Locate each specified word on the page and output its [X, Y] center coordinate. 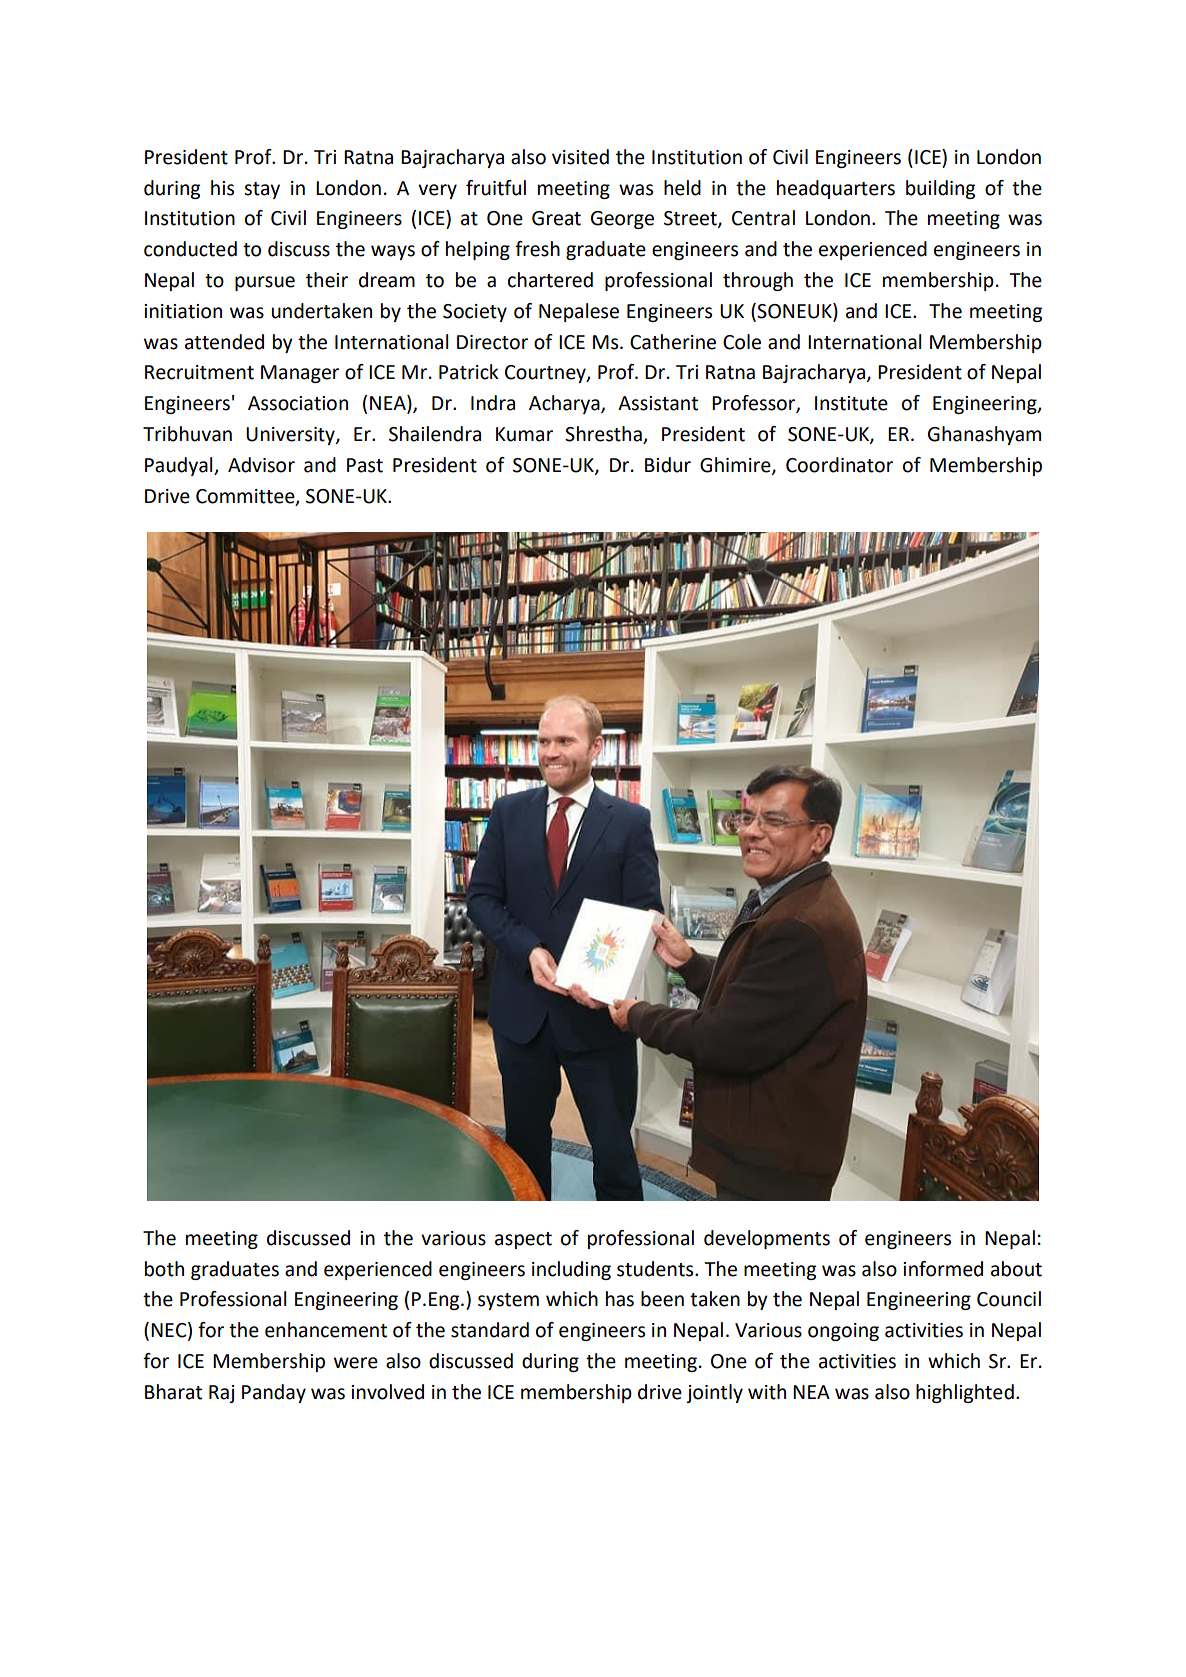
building [940, 189]
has [620, 1299]
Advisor [261, 465]
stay [262, 190]
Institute [851, 403]
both [164, 1269]
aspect [523, 1240]
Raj [222, 1394]
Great [556, 218]
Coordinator [839, 465]
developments [767, 1239]
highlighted [965, 1393]
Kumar [524, 434]
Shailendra [435, 434]
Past [365, 465]
